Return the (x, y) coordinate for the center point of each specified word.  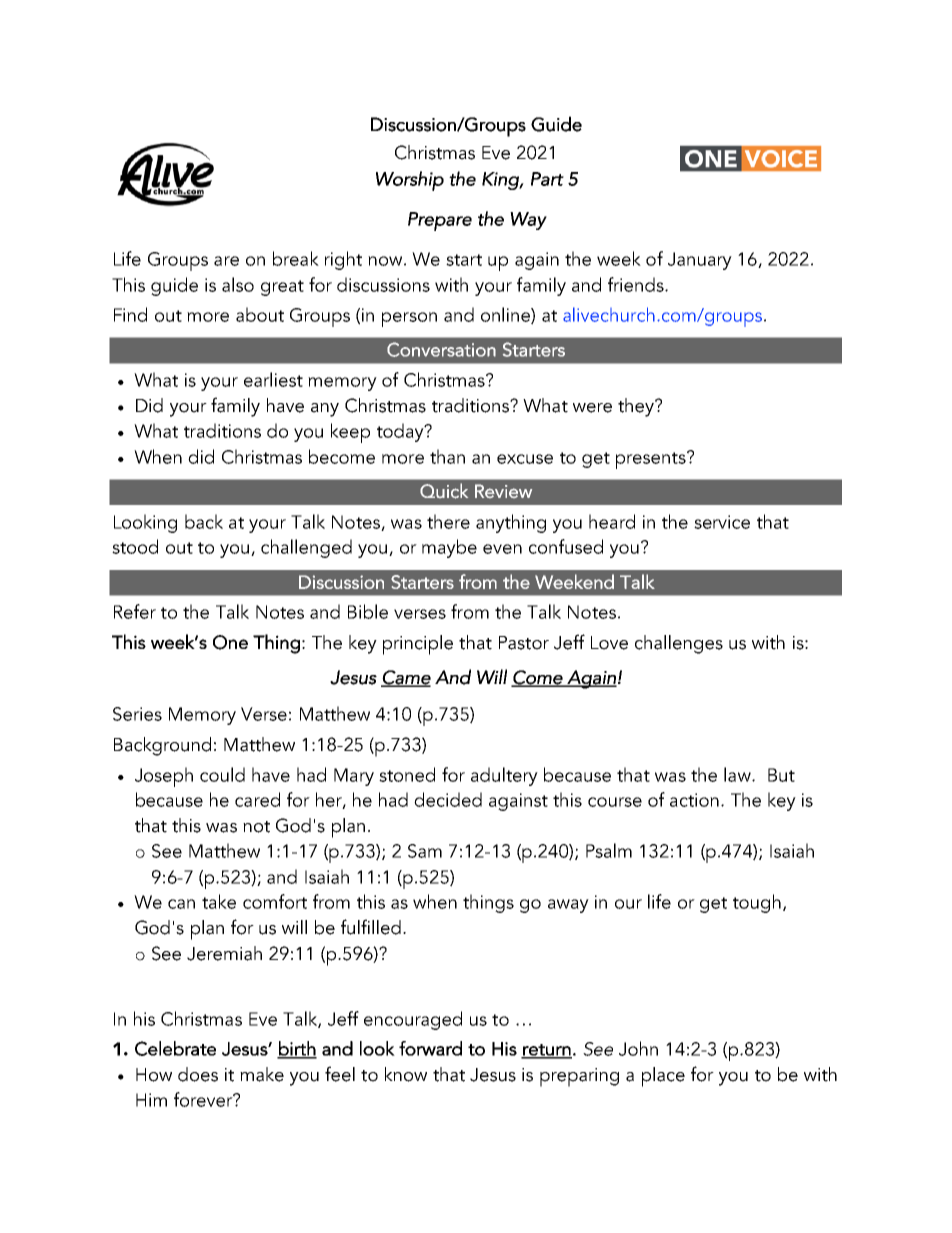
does (198, 1074)
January (700, 261)
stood (135, 546)
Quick (444, 491)
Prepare (440, 221)
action (694, 800)
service (722, 522)
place (663, 1077)
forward (430, 1048)
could (222, 774)
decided (448, 799)
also (238, 284)
